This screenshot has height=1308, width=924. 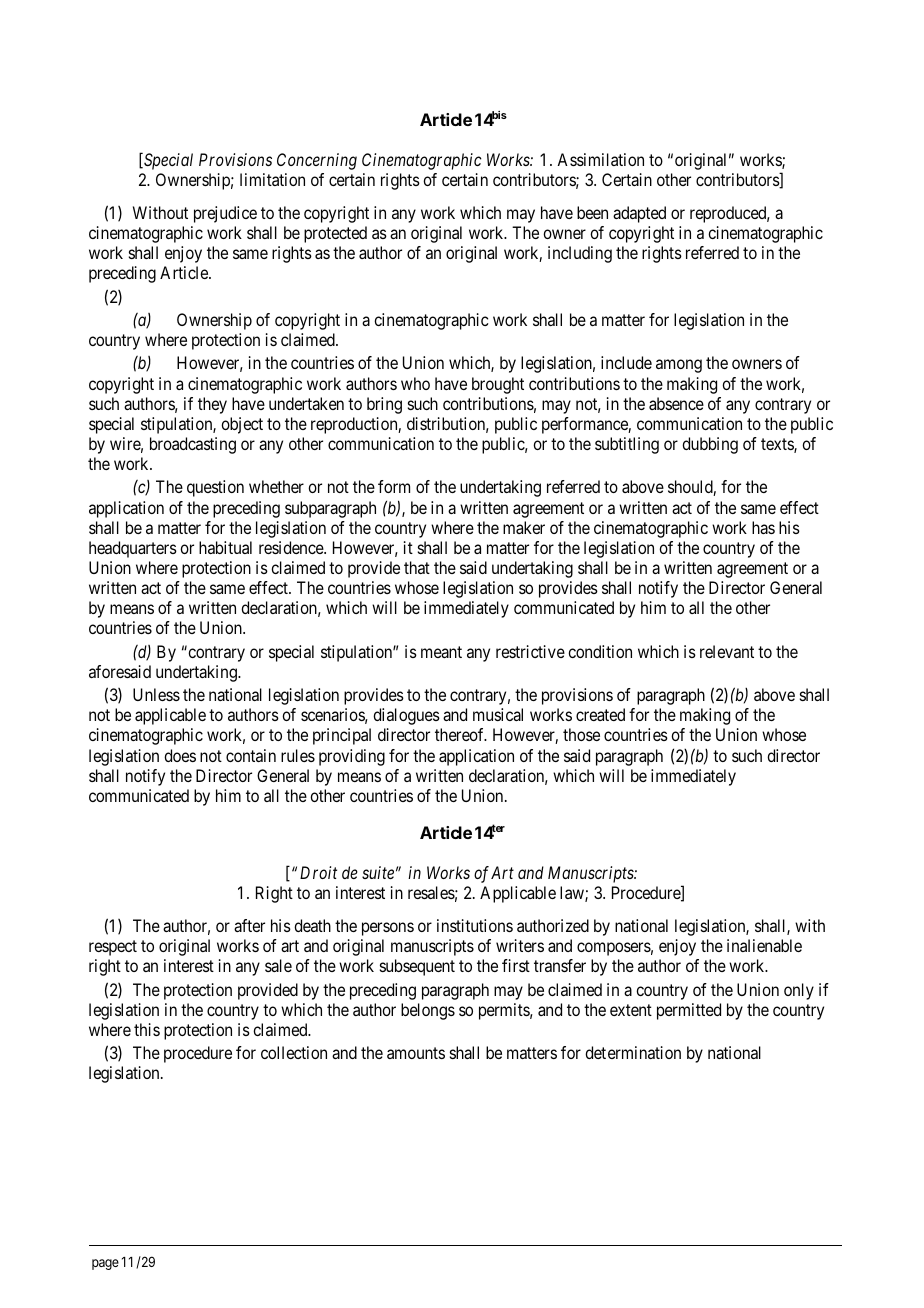 I want to click on habitual, so click(x=225, y=547).
